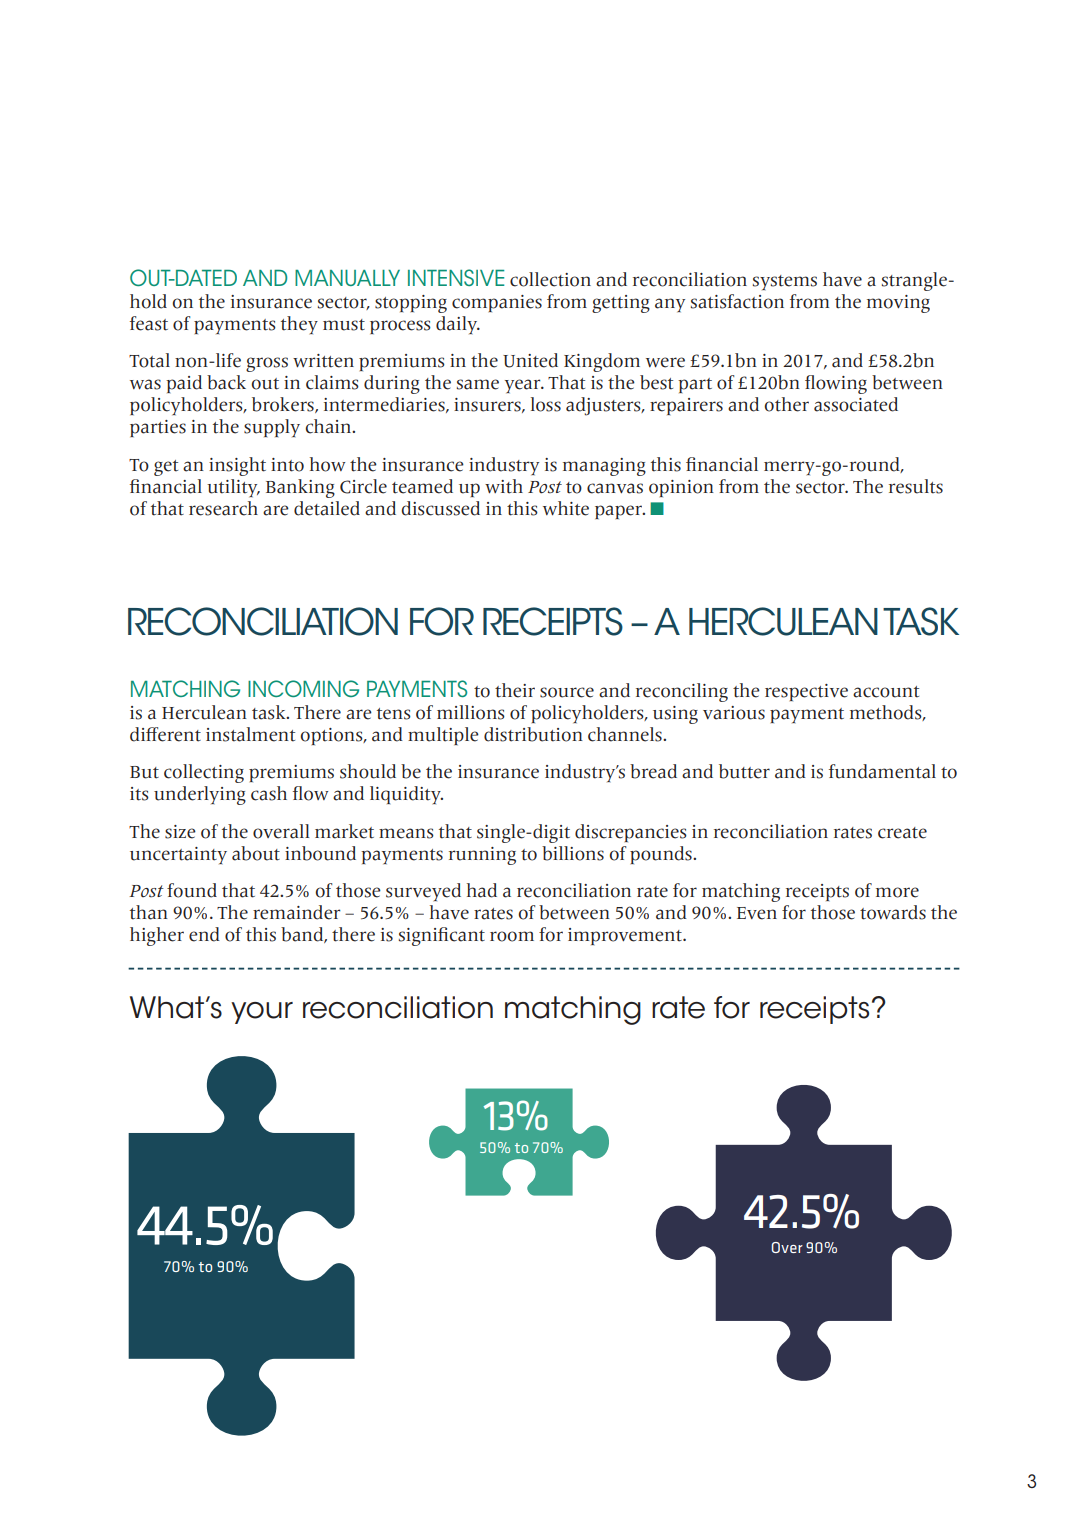  I want to click on their, so click(515, 690).
